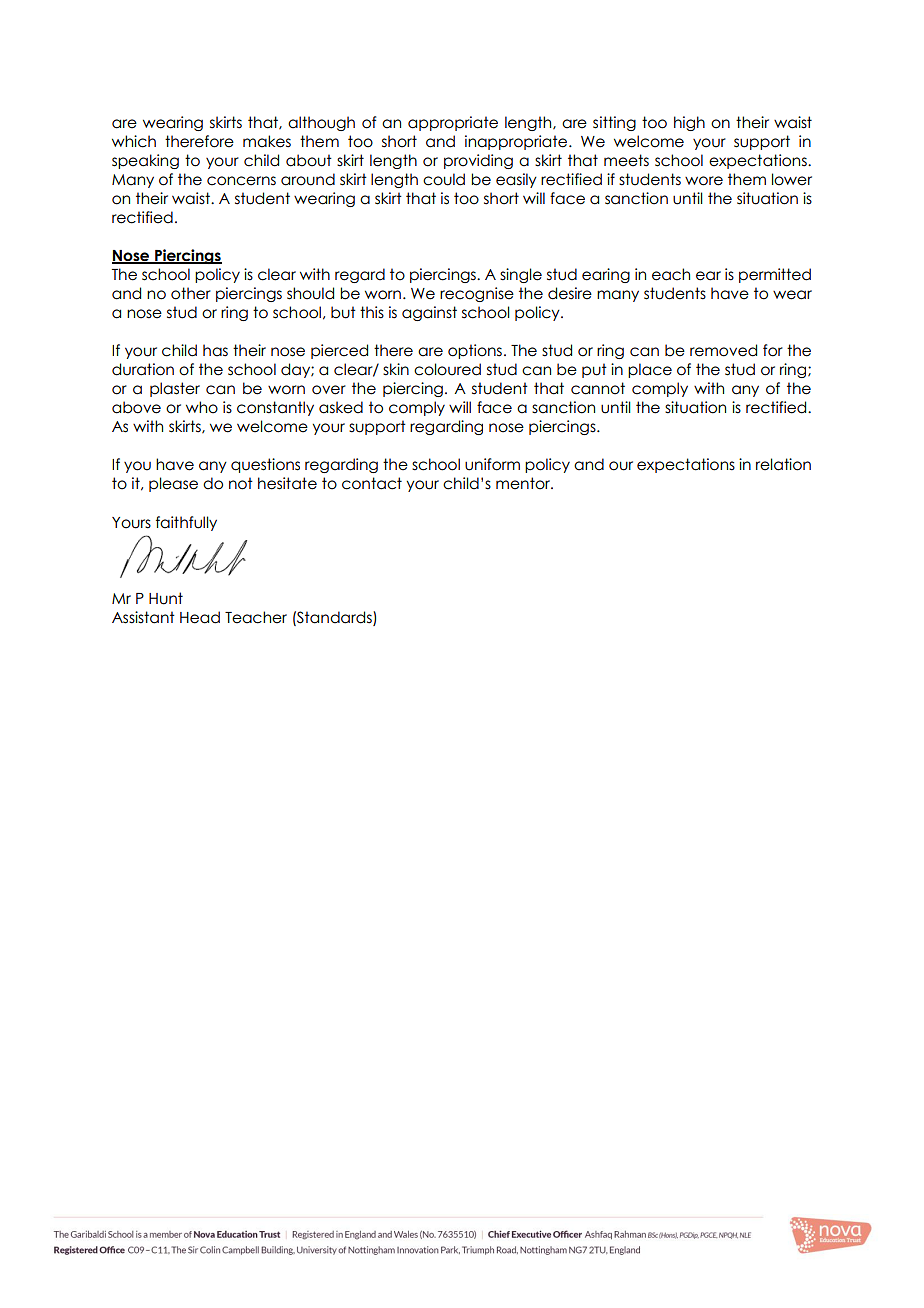 This page has height=1308, width=924. Describe the element at coordinates (524, 483) in the page. I see `mentor` at that location.
